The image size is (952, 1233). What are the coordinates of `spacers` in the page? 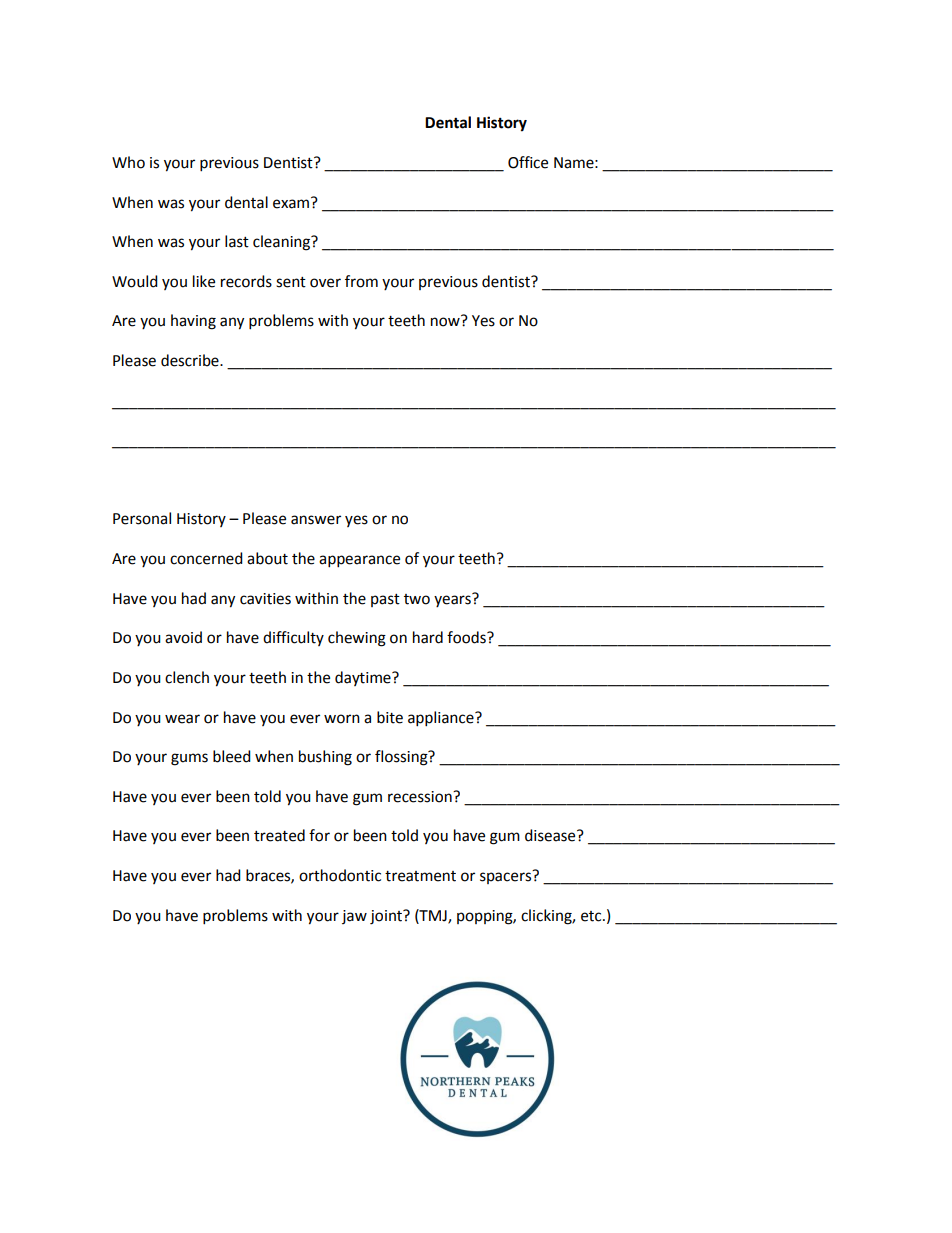 It's located at (507, 877).
